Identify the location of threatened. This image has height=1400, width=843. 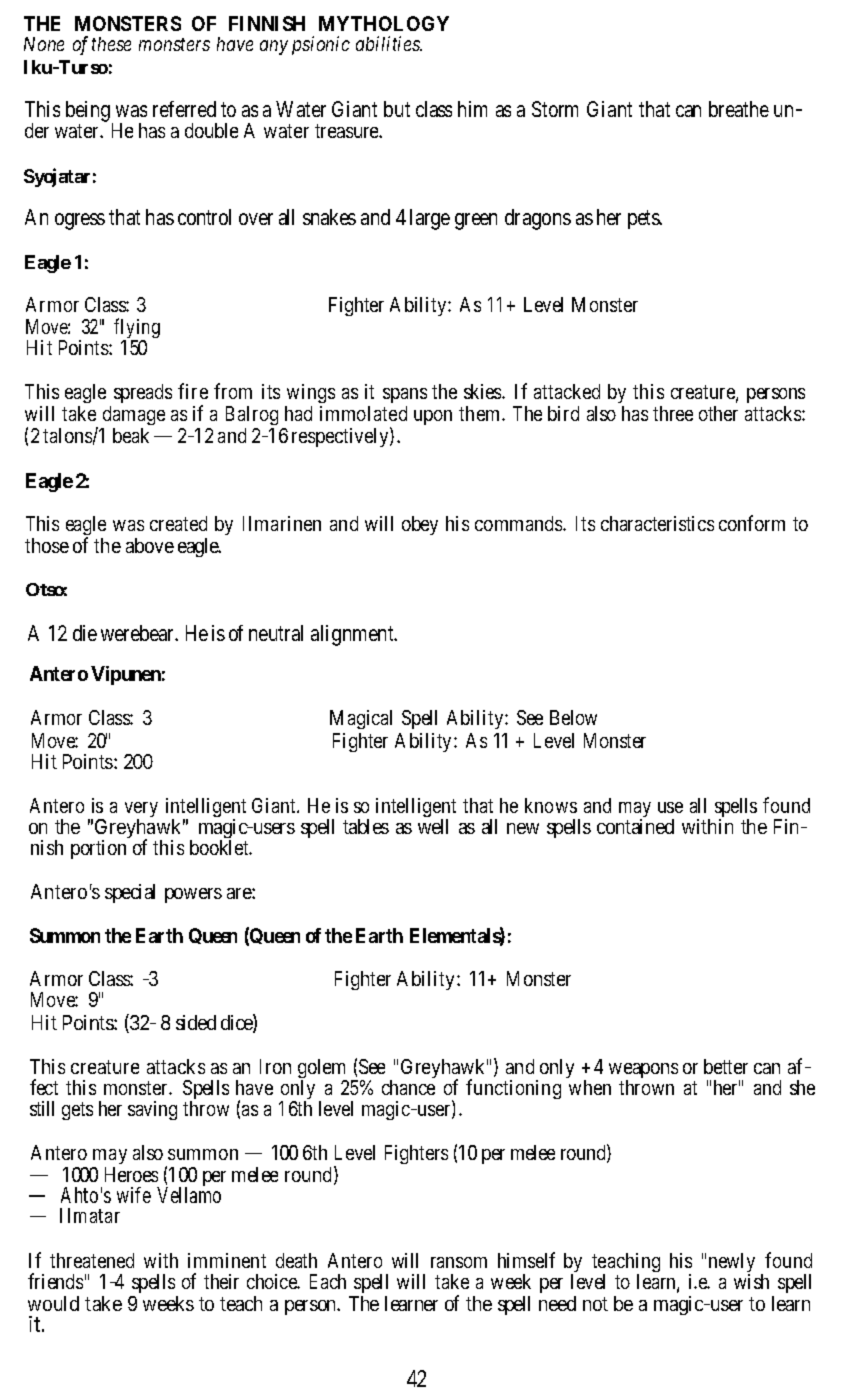
(92, 1260).
